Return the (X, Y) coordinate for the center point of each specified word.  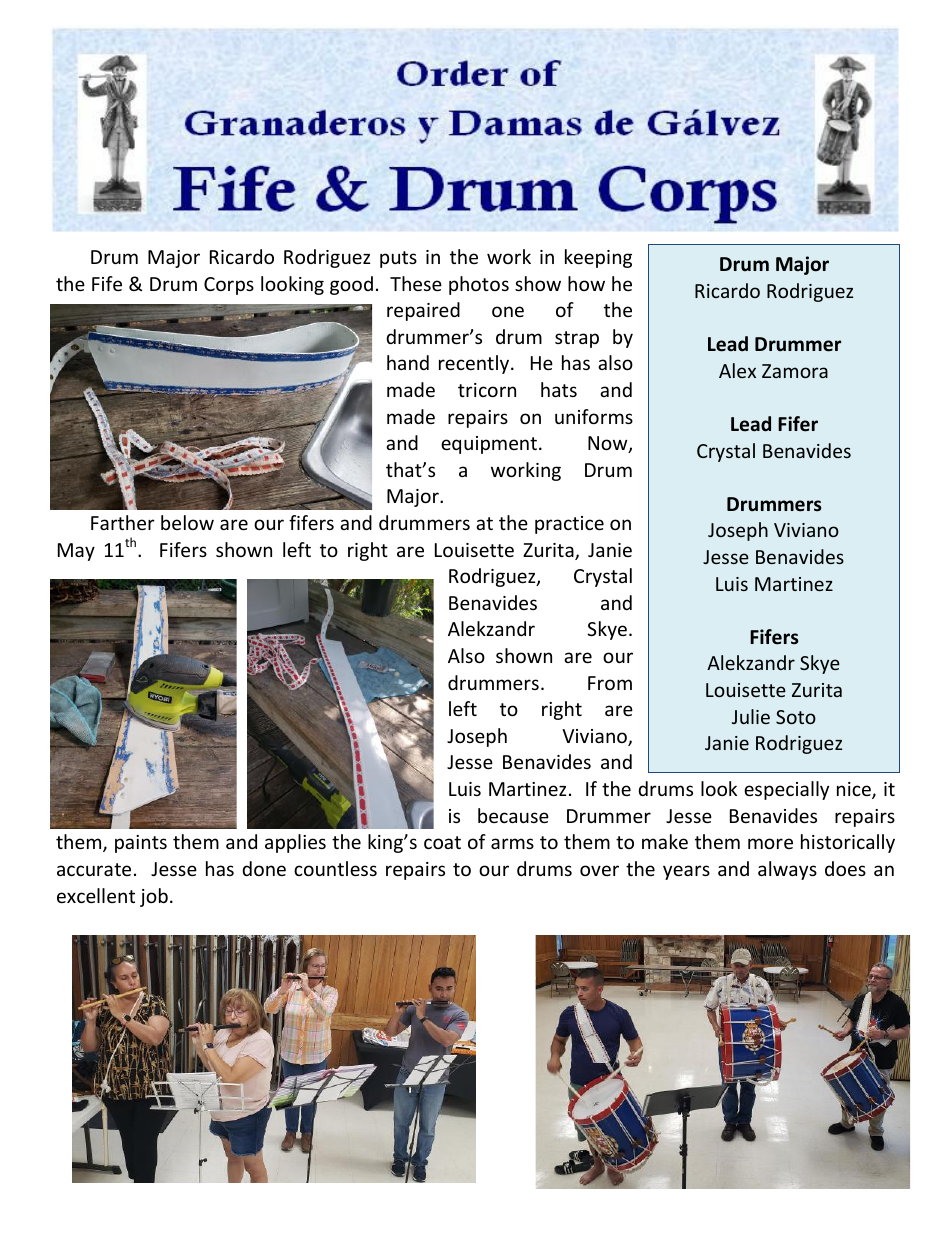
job (154, 897)
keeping (598, 258)
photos (479, 285)
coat (442, 842)
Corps (229, 286)
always (787, 870)
